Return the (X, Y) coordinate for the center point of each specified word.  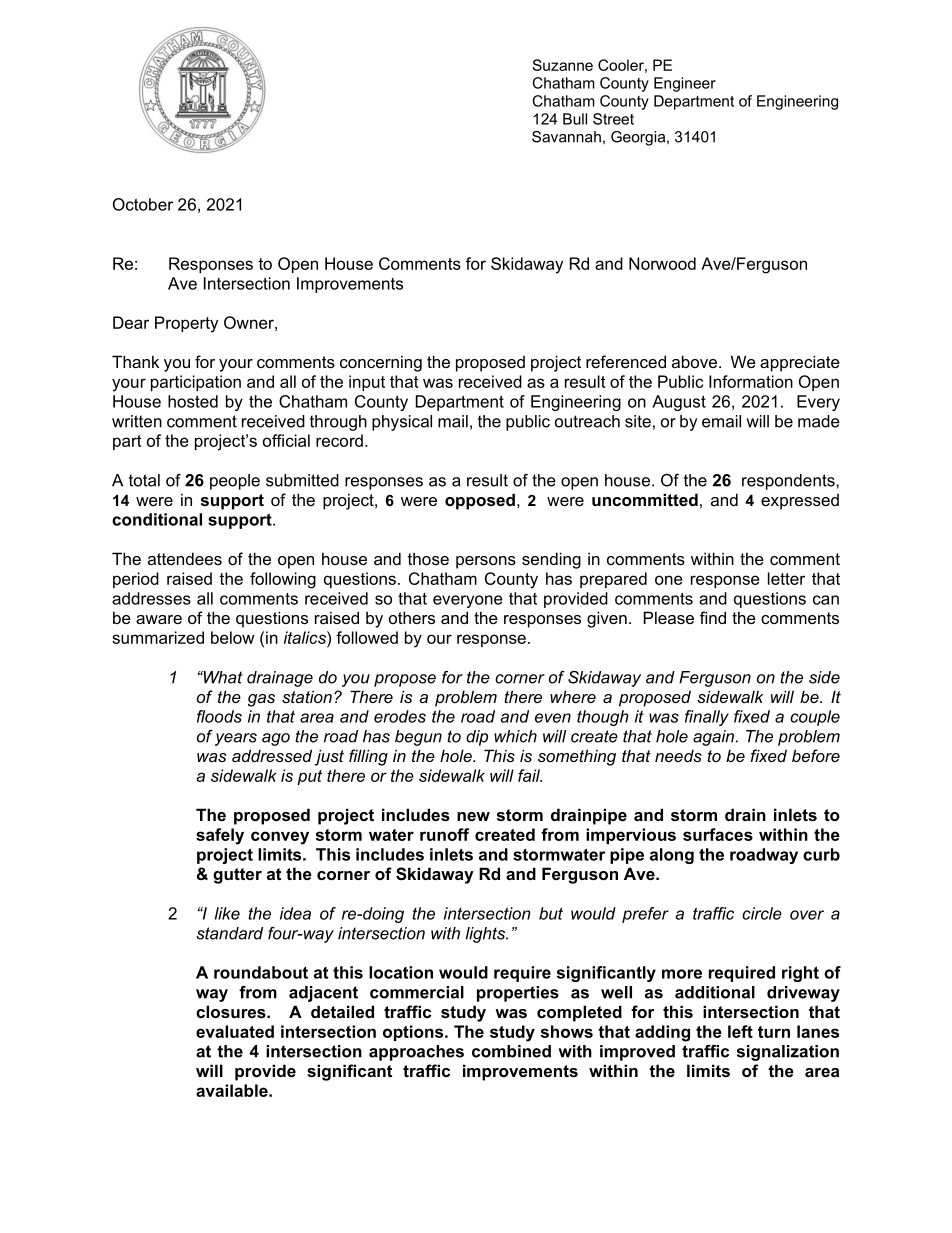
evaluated (235, 1031)
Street (613, 119)
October (143, 204)
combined (511, 1051)
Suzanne (562, 65)
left (740, 1031)
